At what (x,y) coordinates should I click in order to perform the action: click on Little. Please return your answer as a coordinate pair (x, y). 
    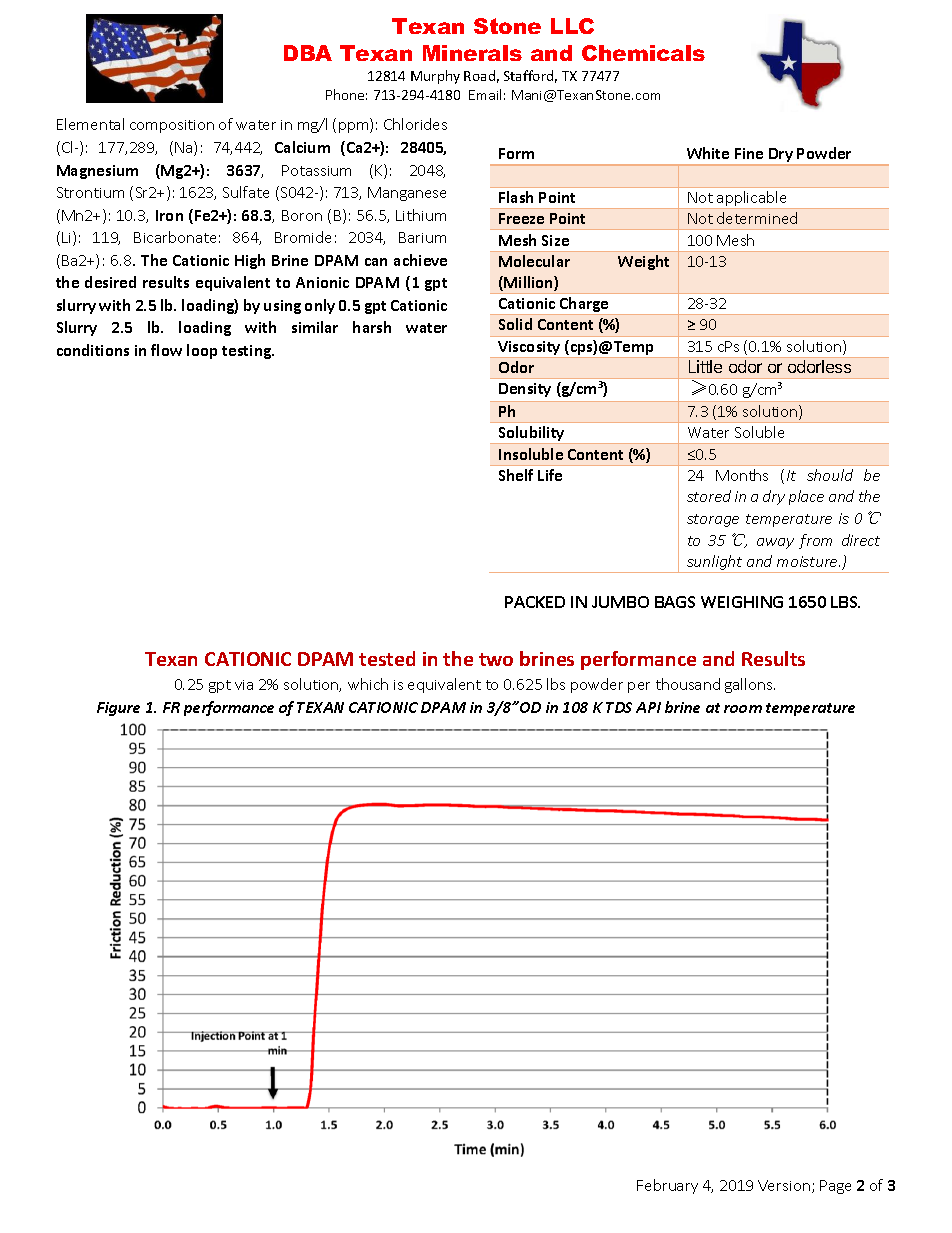
    Looking at the image, I should click on (705, 366).
